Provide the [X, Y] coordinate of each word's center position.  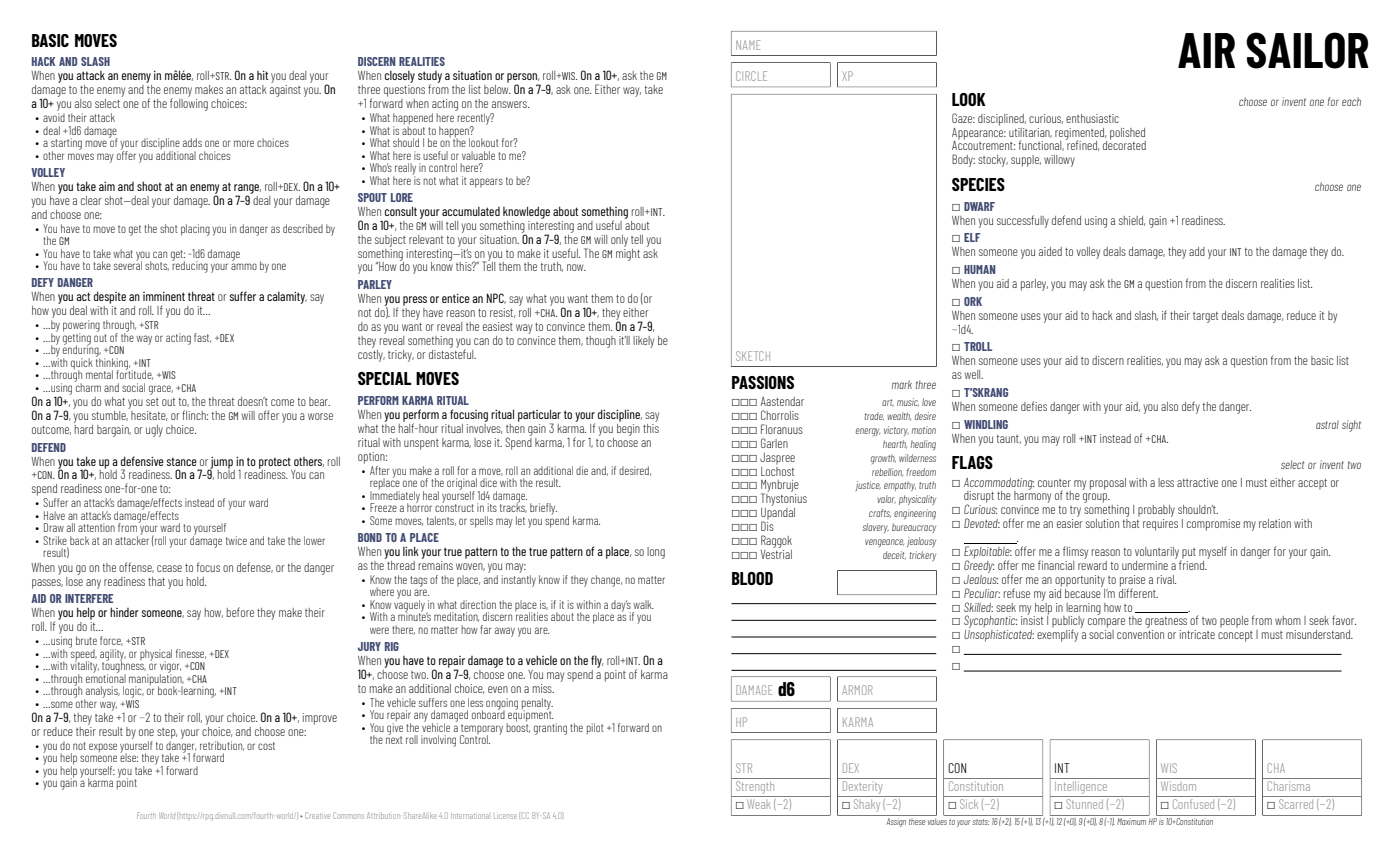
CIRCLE [751, 76]
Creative [317, 815]
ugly [154, 431]
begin [628, 428]
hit [262, 75]
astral [1327, 424]
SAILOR [1307, 50]
